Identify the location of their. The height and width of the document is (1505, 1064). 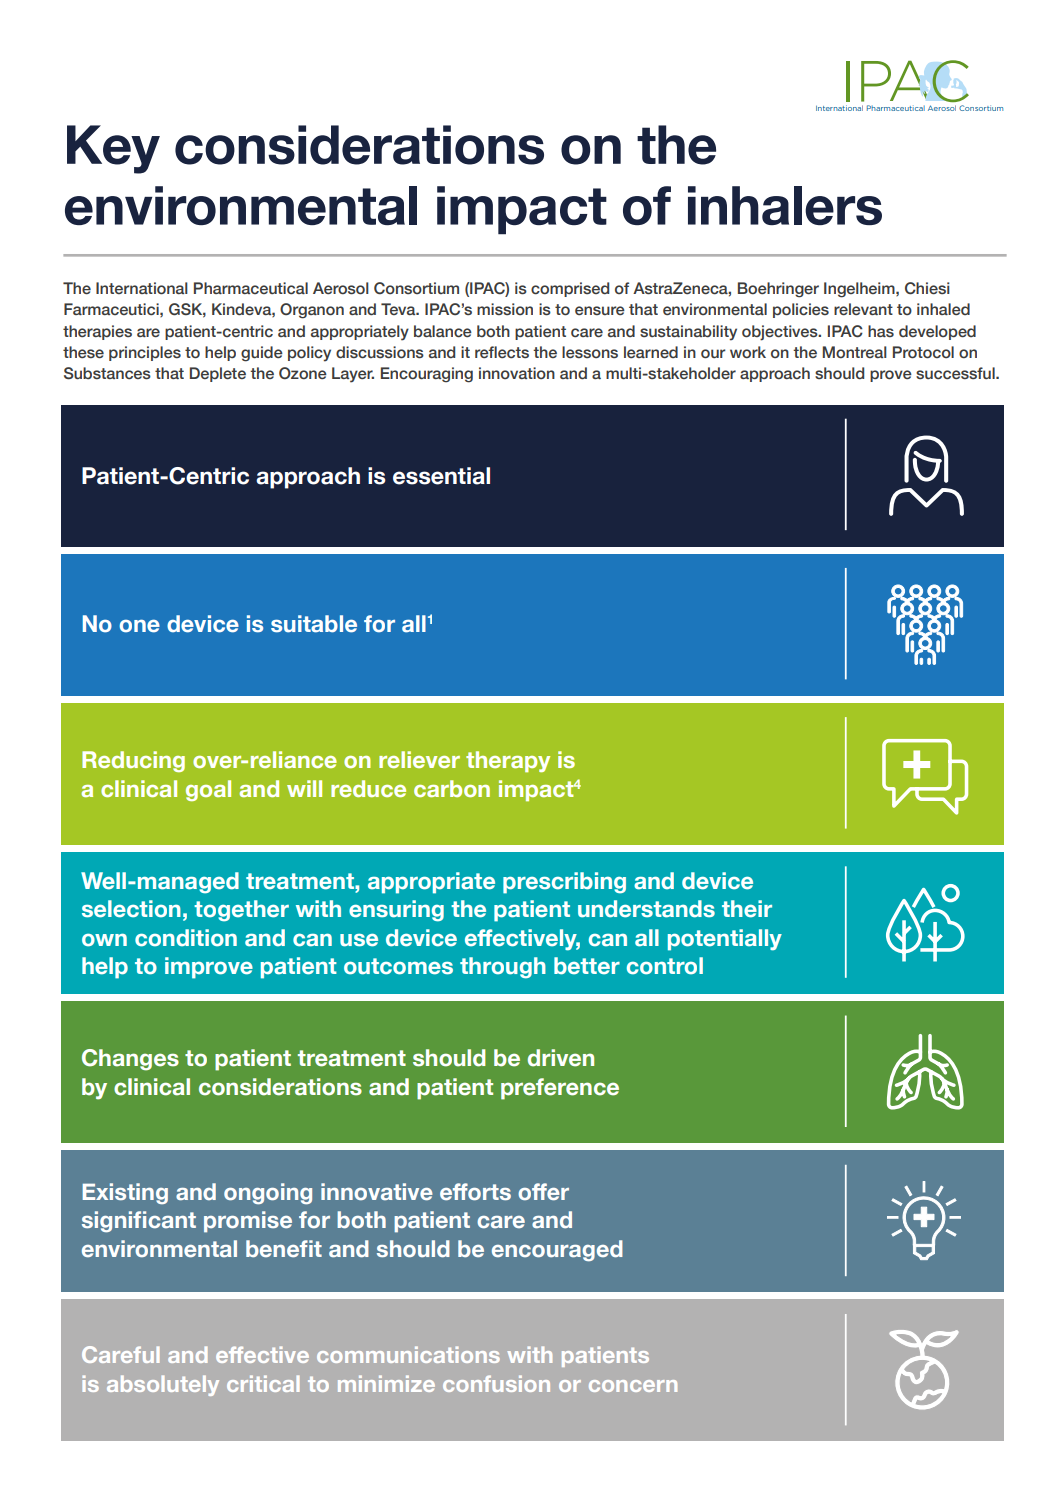
(747, 909).
